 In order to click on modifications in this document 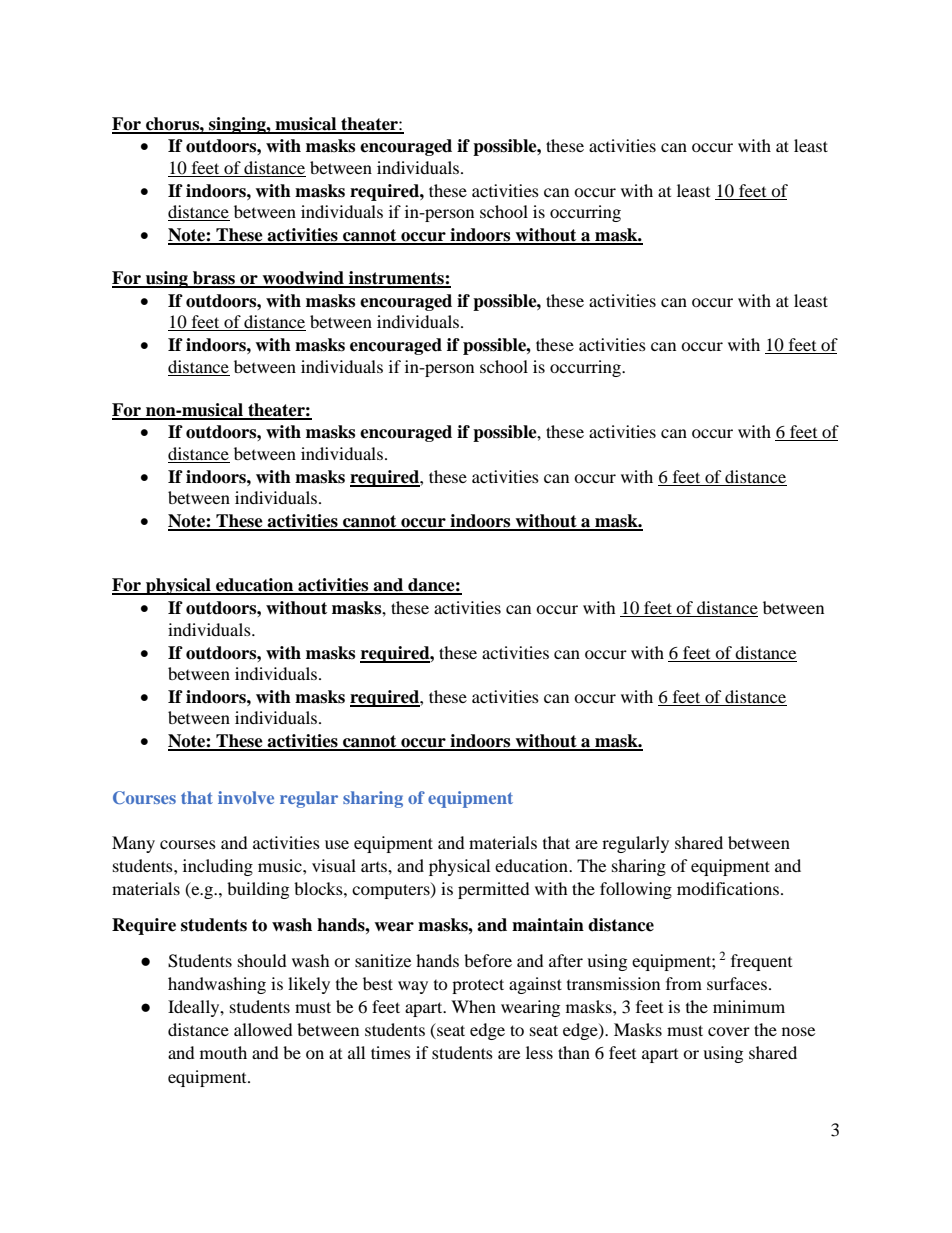, I will do `click(728, 888)`.
